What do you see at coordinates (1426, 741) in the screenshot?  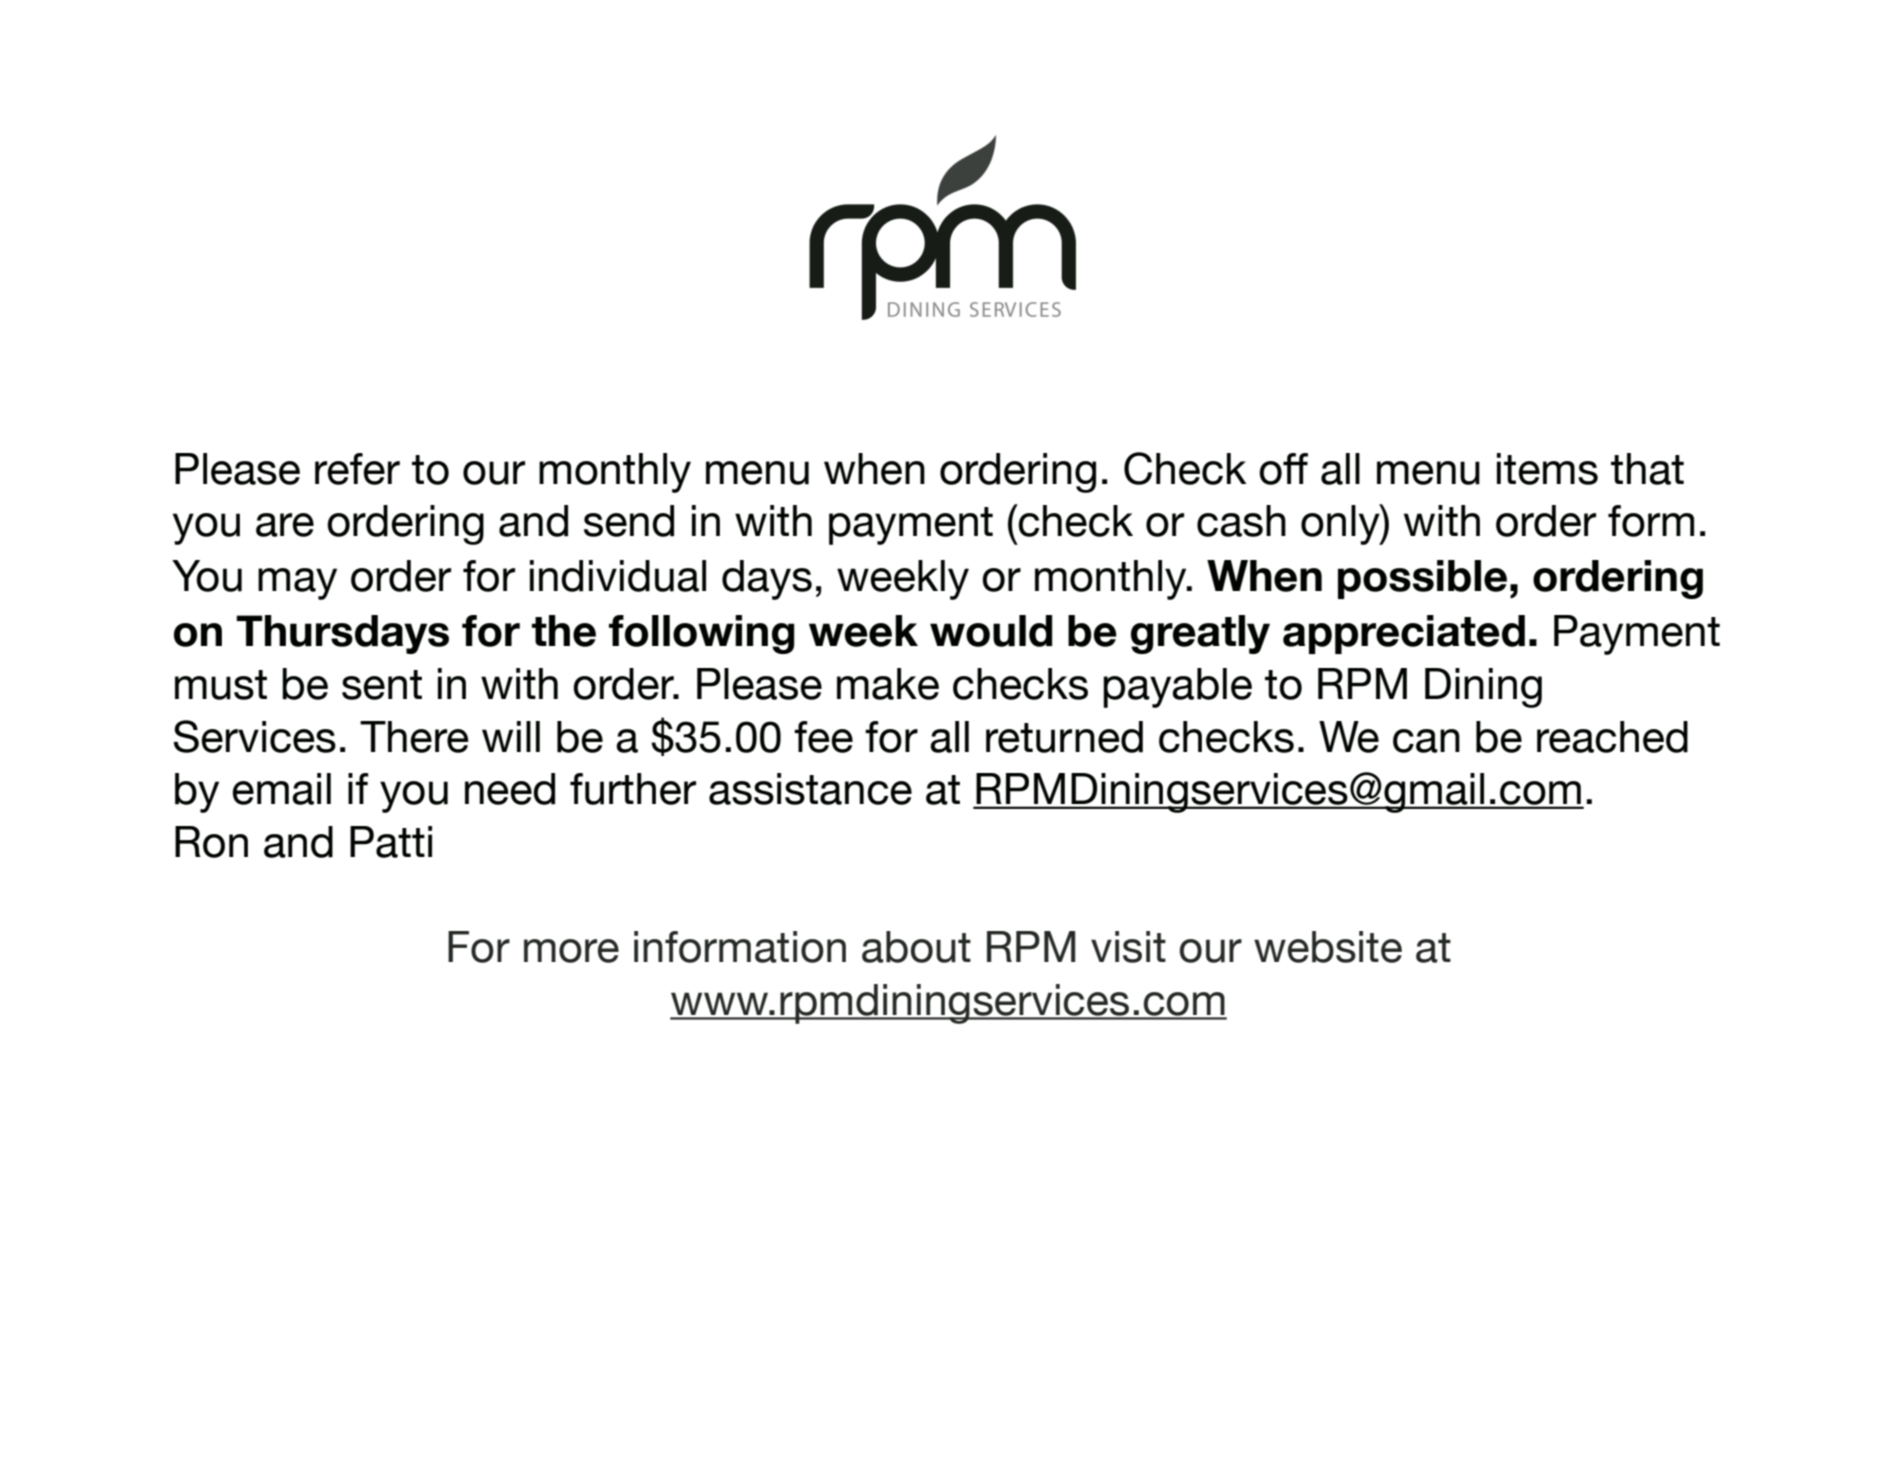 I see `can` at bounding box center [1426, 741].
